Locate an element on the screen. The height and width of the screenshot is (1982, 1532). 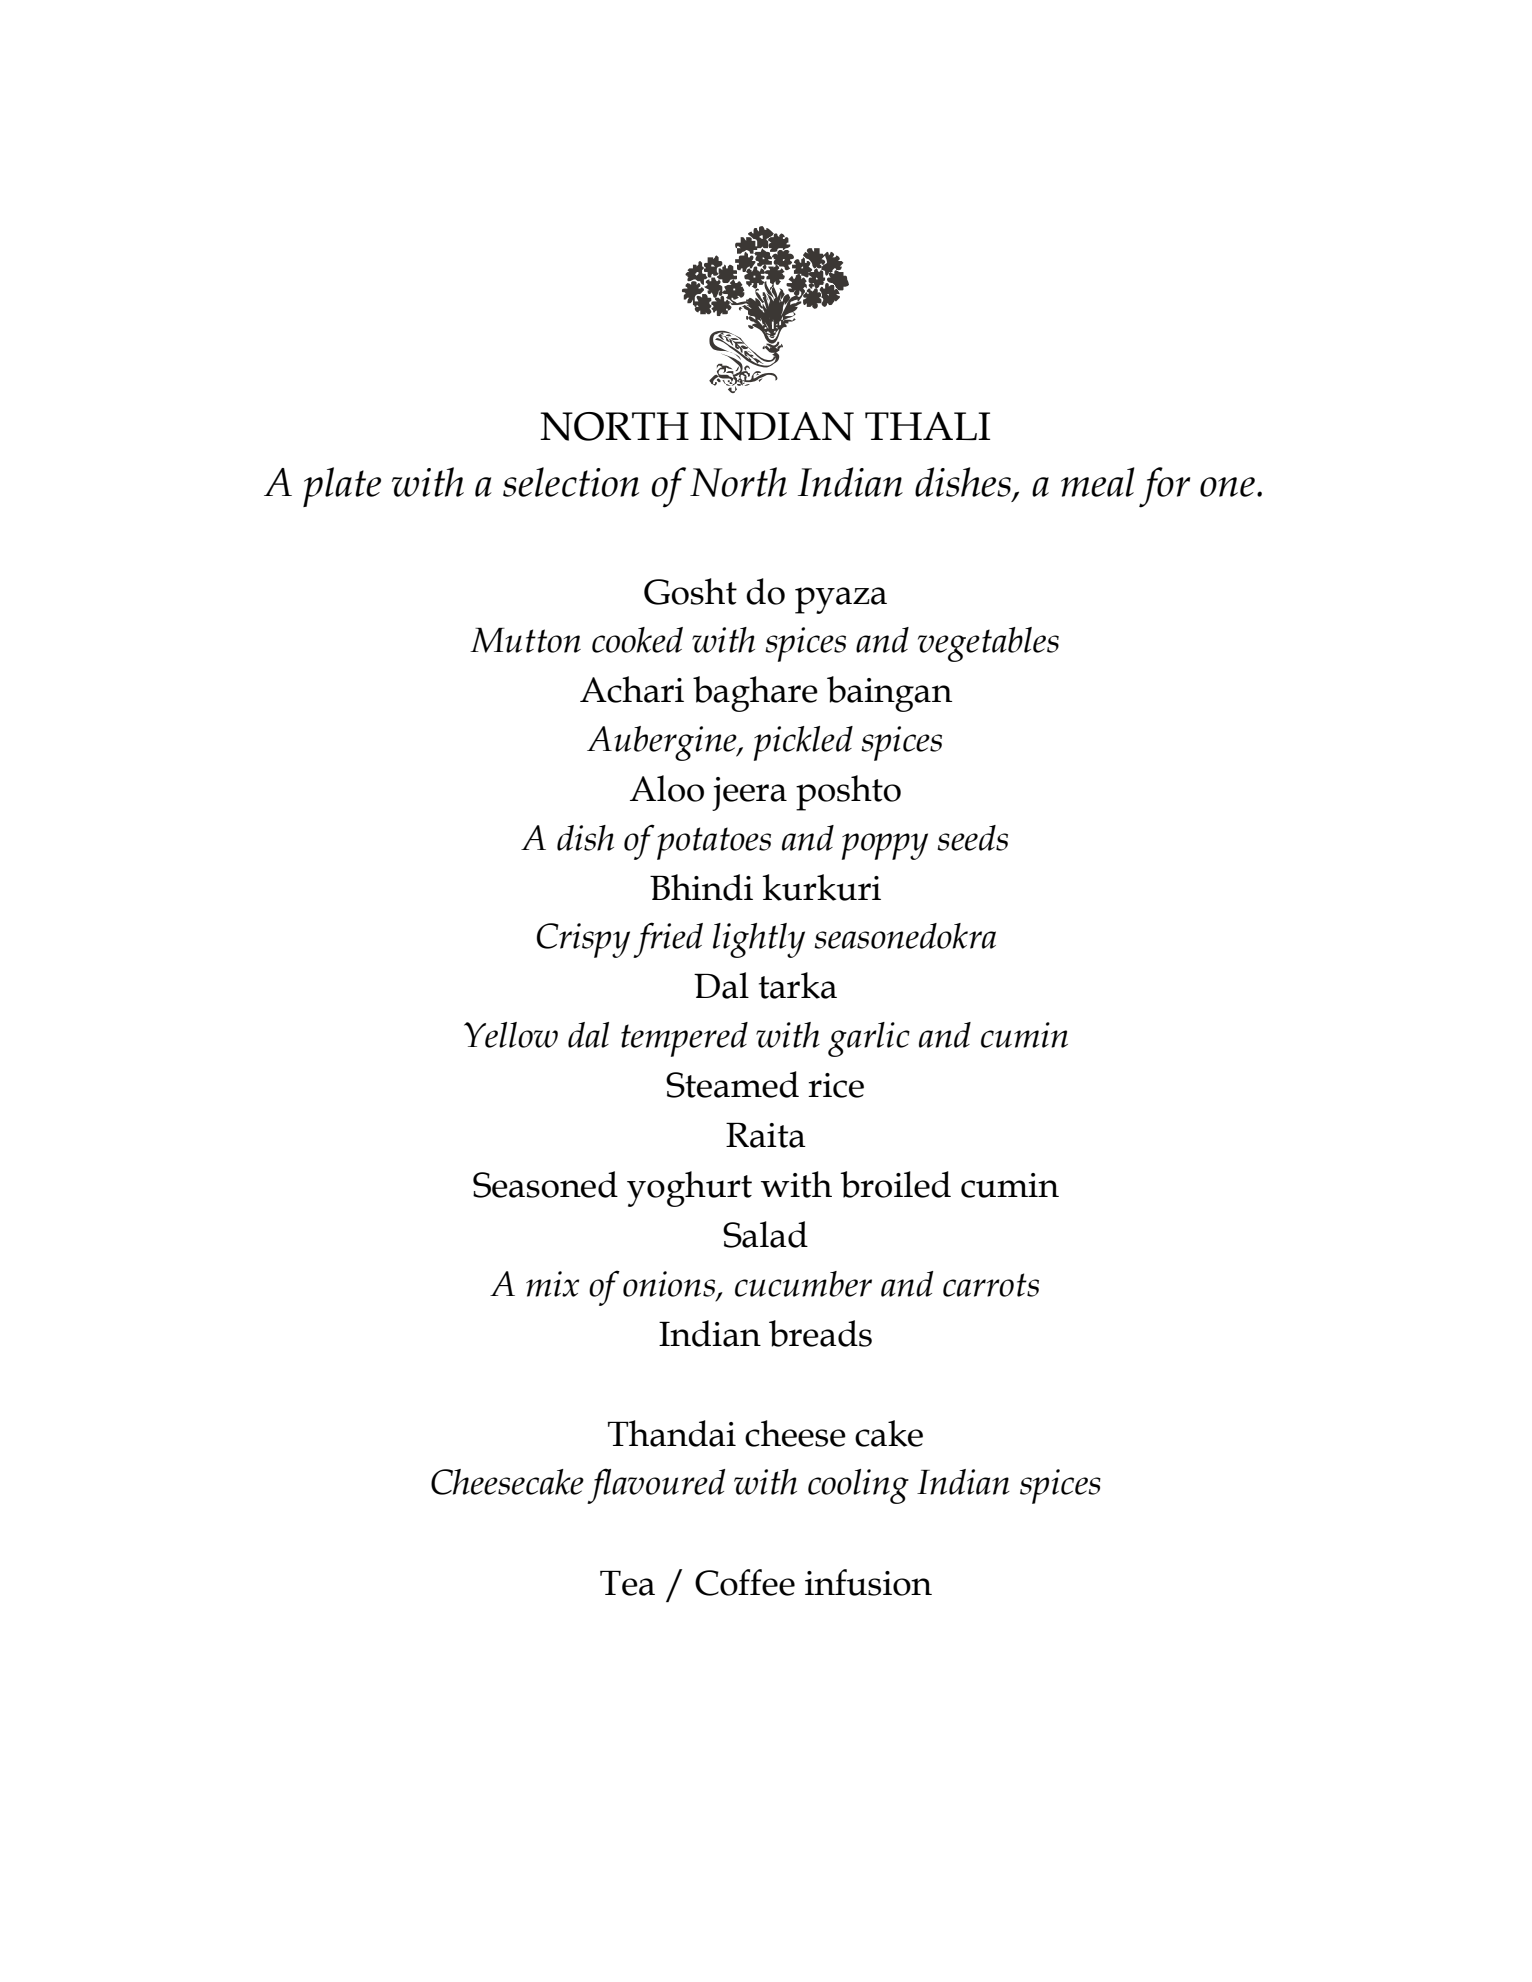
Mutton is located at coordinates (525, 640).
